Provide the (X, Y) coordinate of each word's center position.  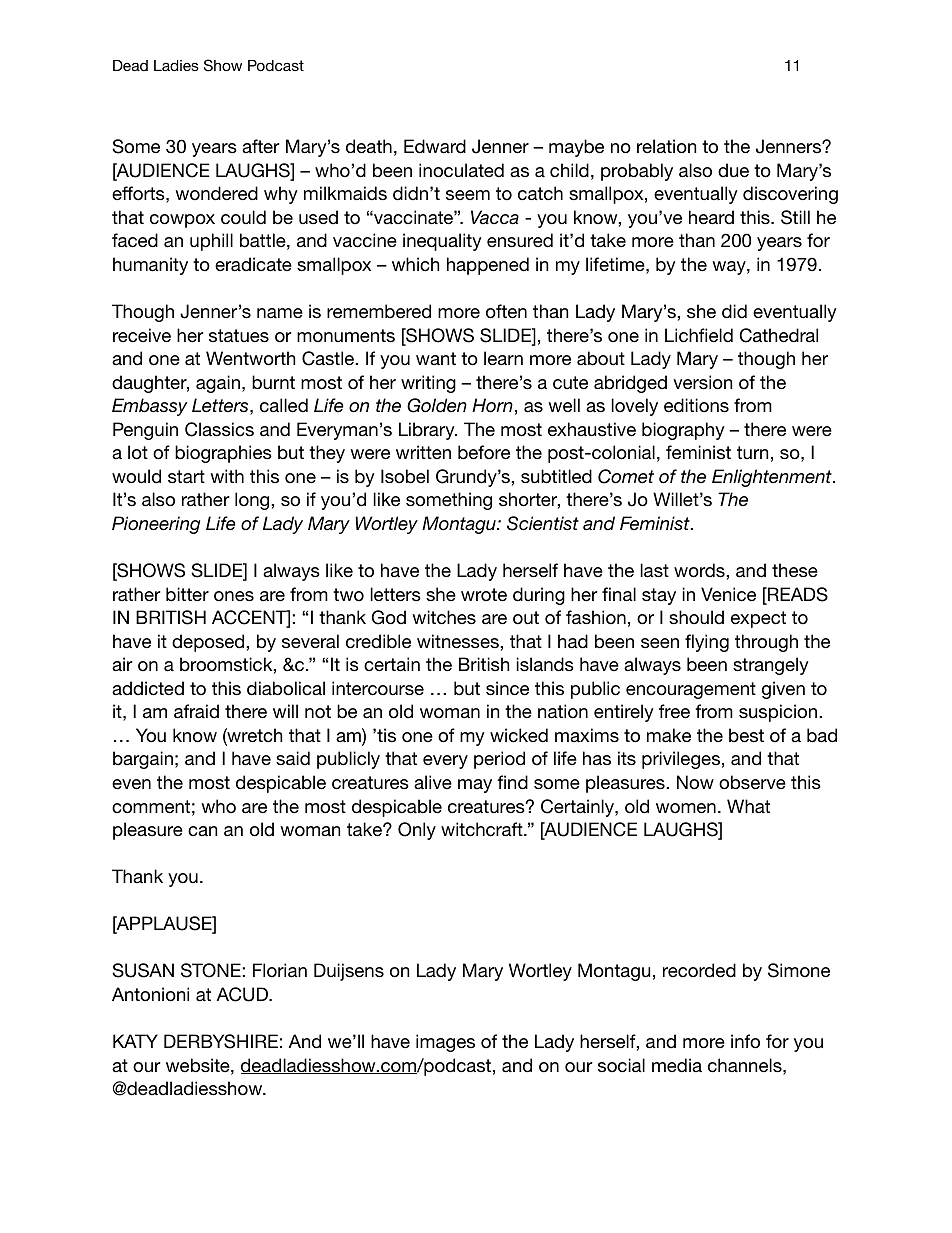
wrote (484, 595)
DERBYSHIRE (221, 1041)
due (733, 170)
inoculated (461, 170)
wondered (216, 193)
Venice (728, 594)
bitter (187, 594)
